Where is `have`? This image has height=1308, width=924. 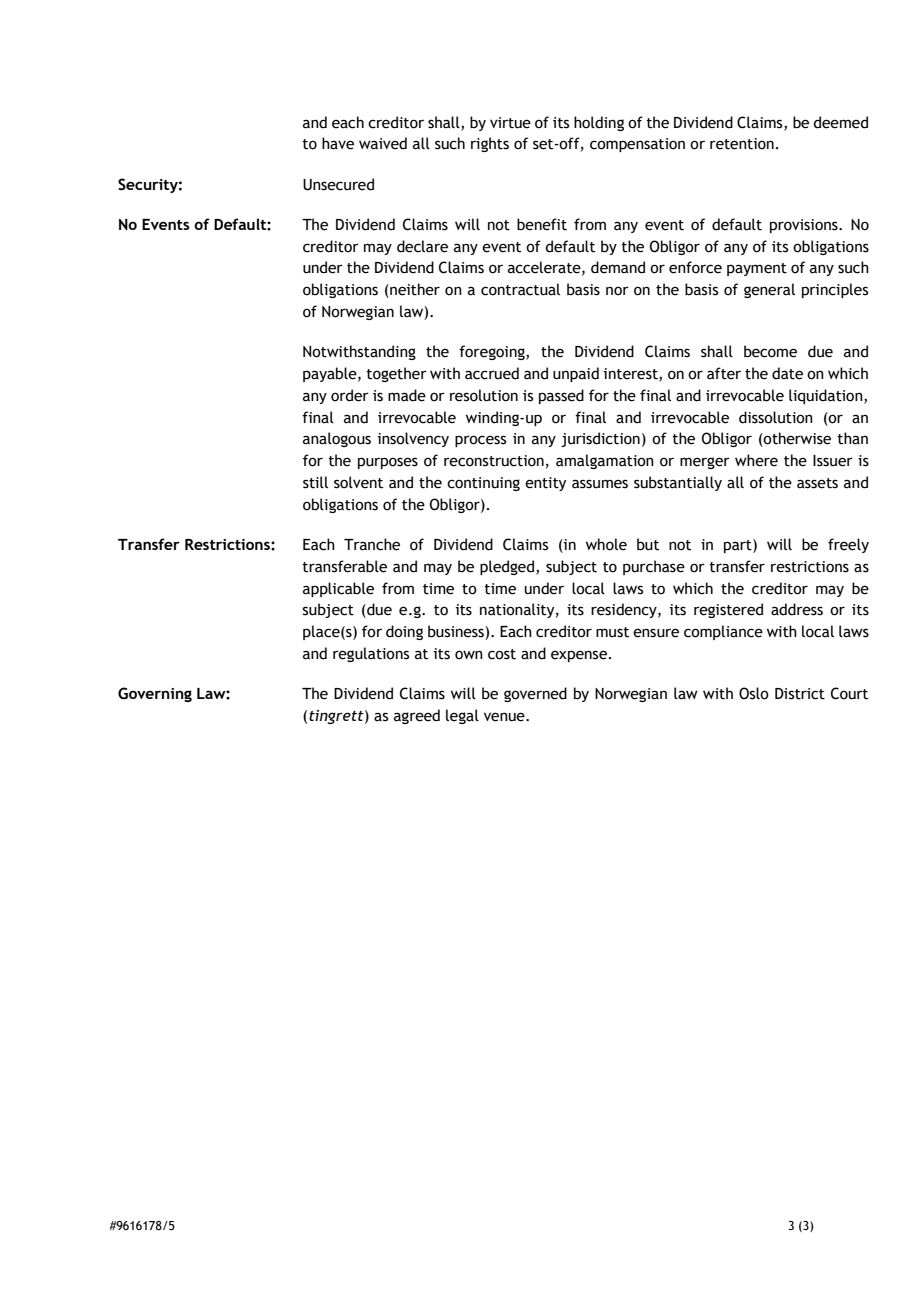 have is located at coordinates (338, 143).
